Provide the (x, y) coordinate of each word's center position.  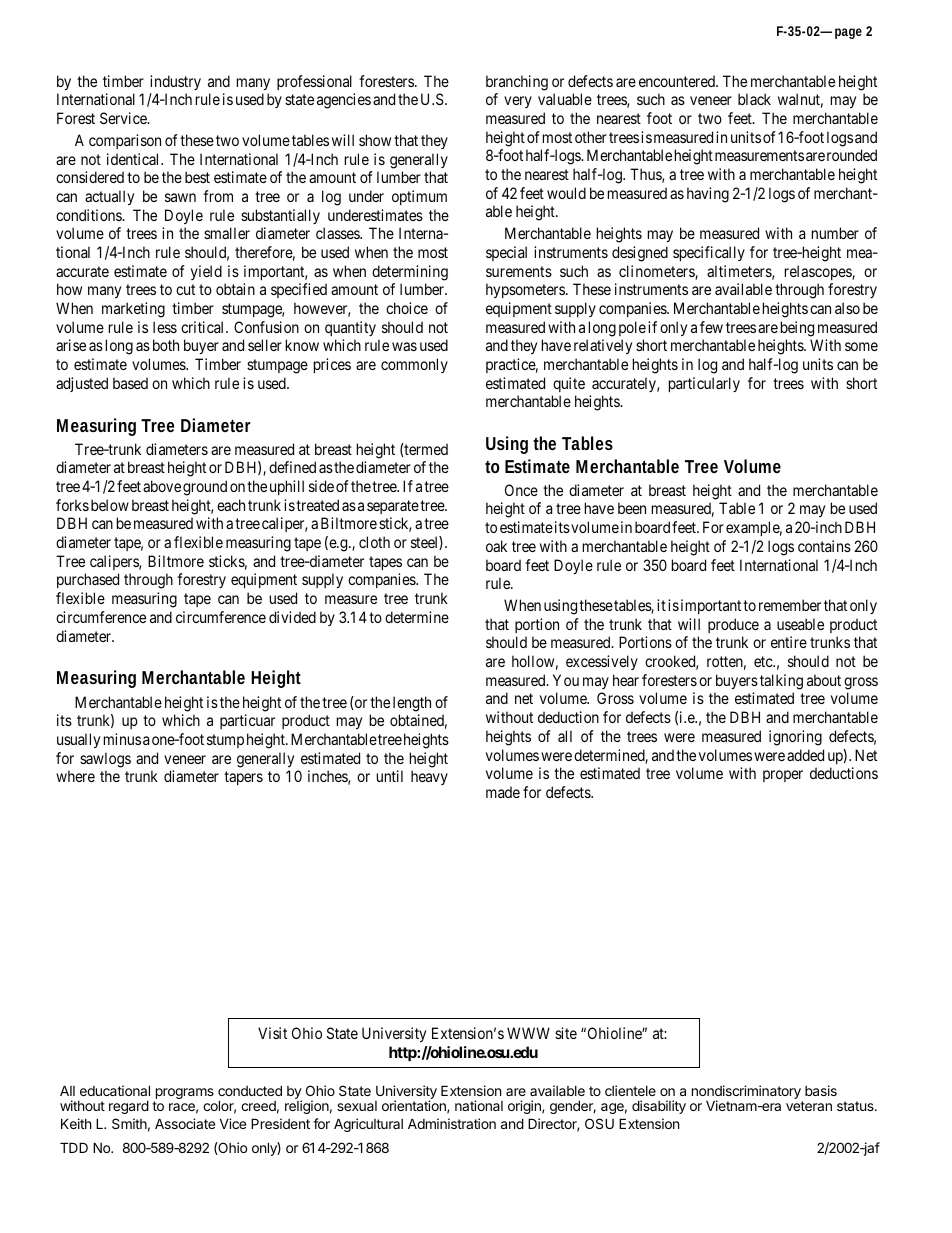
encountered (678, 81)
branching (517, 83)
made (503, 792)
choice (407, 308)
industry (175, 82)
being (797, 329)
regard (129, 1107)
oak (496, 546)
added (805, 755)
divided (292, 617)
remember (790, 605)
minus (122, 739)
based (130, 383)
